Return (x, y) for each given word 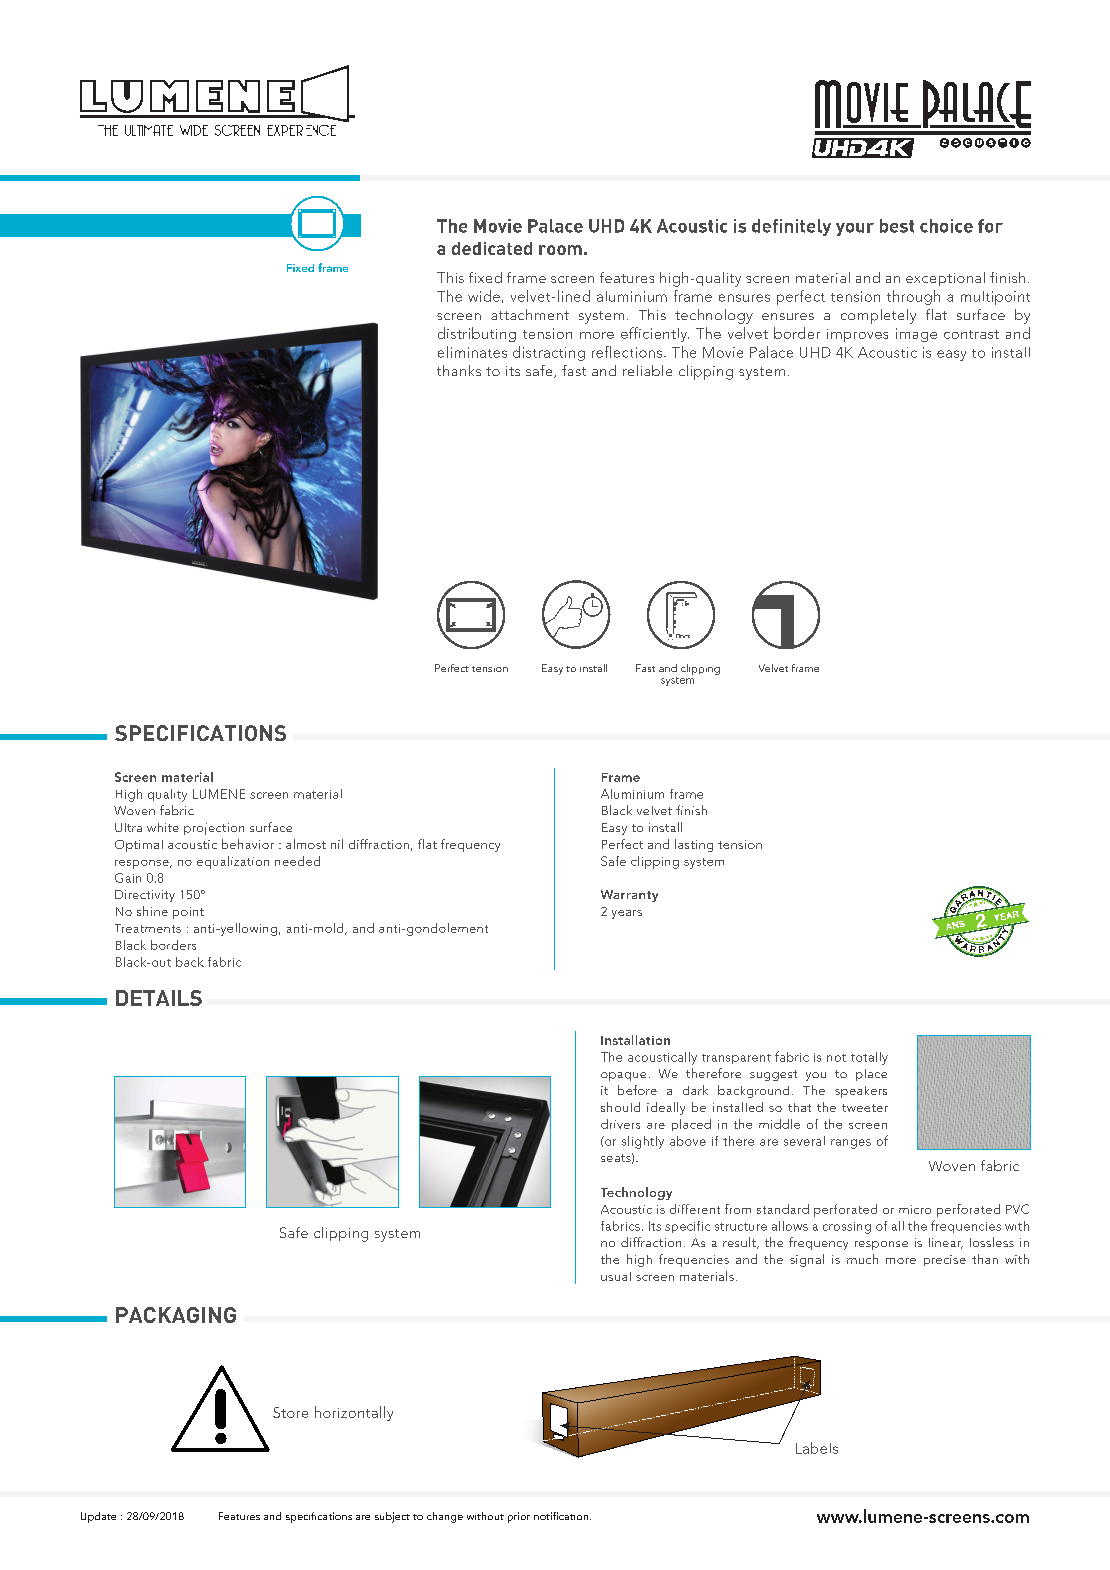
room (560, 250)
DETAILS (159, 998)
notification (562, 1516)
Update (98, 1517)
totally (869, 1058)
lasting (694, 845)
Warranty (629, 896)
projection (214, 829)
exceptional (945, 279)
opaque (623, 1076)
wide (484, 296)
